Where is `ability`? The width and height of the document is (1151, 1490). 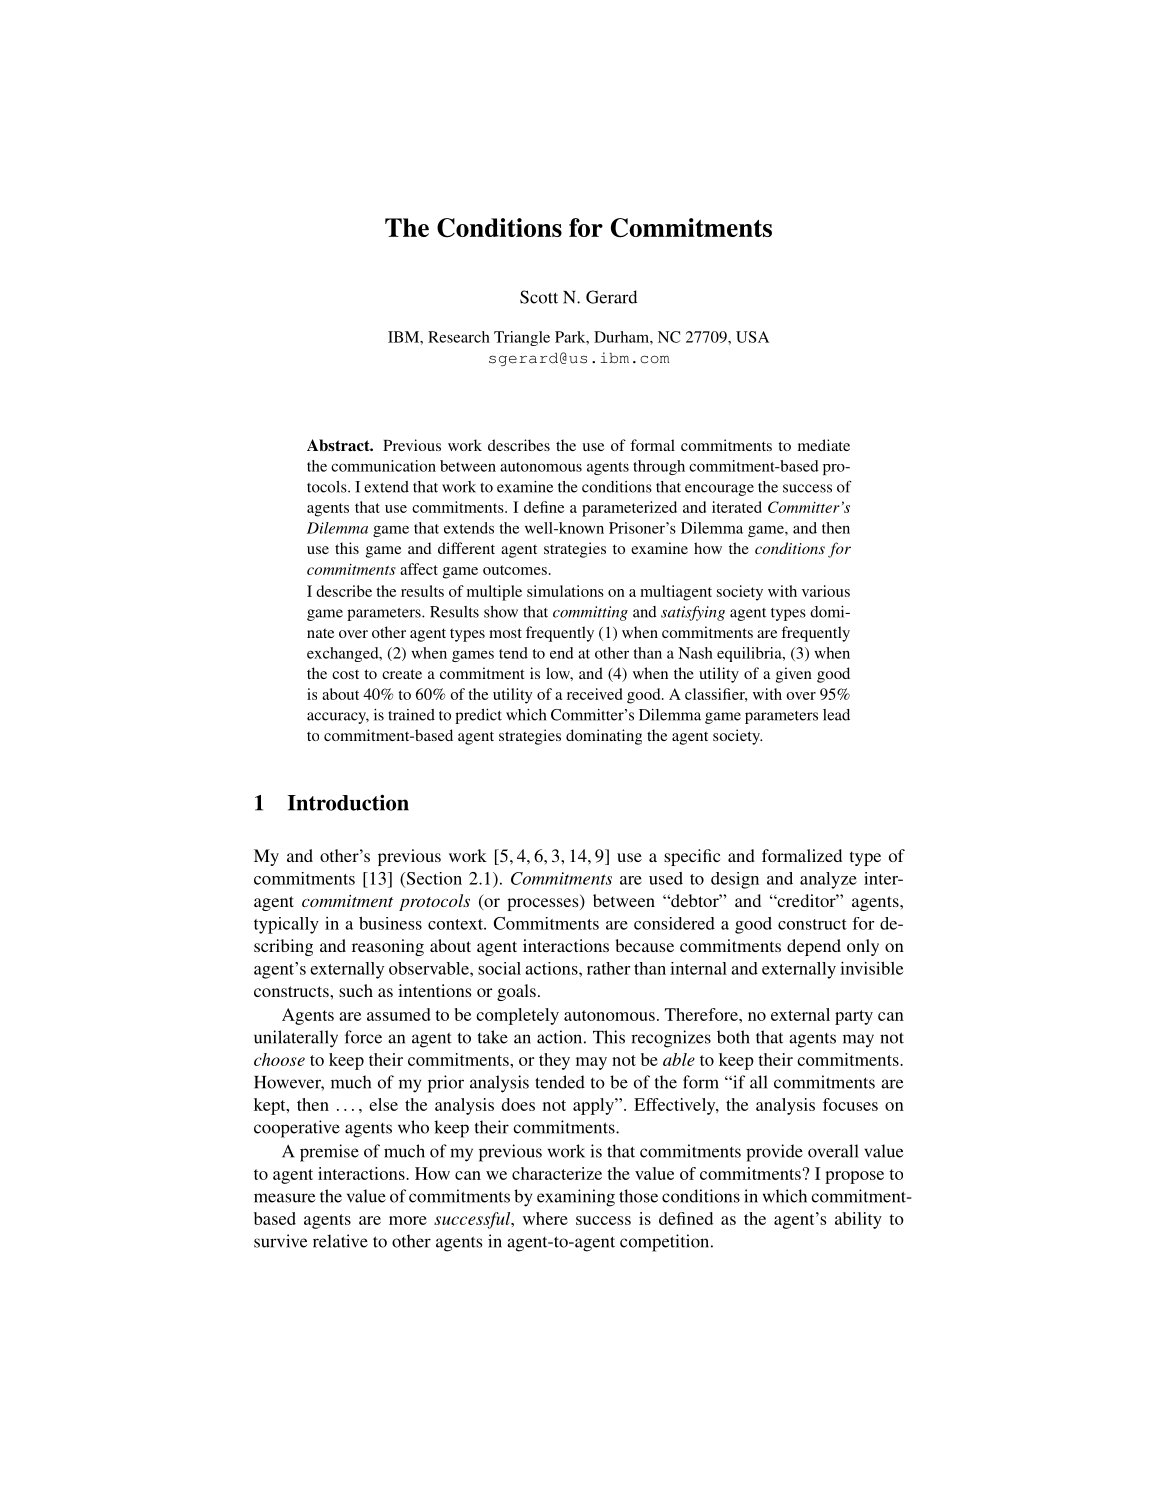
ability is located at coordinates (858, 1220).
